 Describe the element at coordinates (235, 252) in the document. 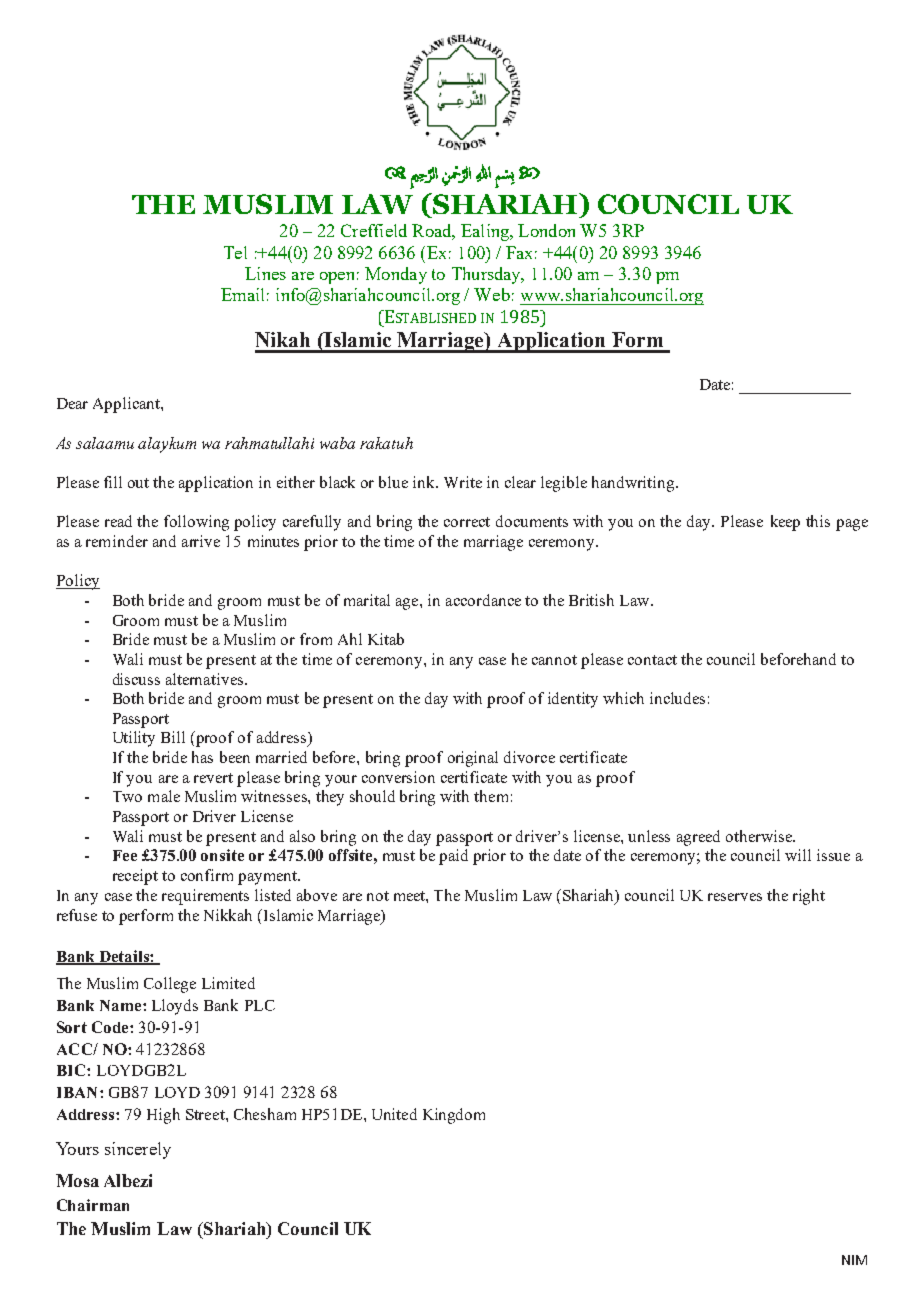

I see `Tel` at that location.
